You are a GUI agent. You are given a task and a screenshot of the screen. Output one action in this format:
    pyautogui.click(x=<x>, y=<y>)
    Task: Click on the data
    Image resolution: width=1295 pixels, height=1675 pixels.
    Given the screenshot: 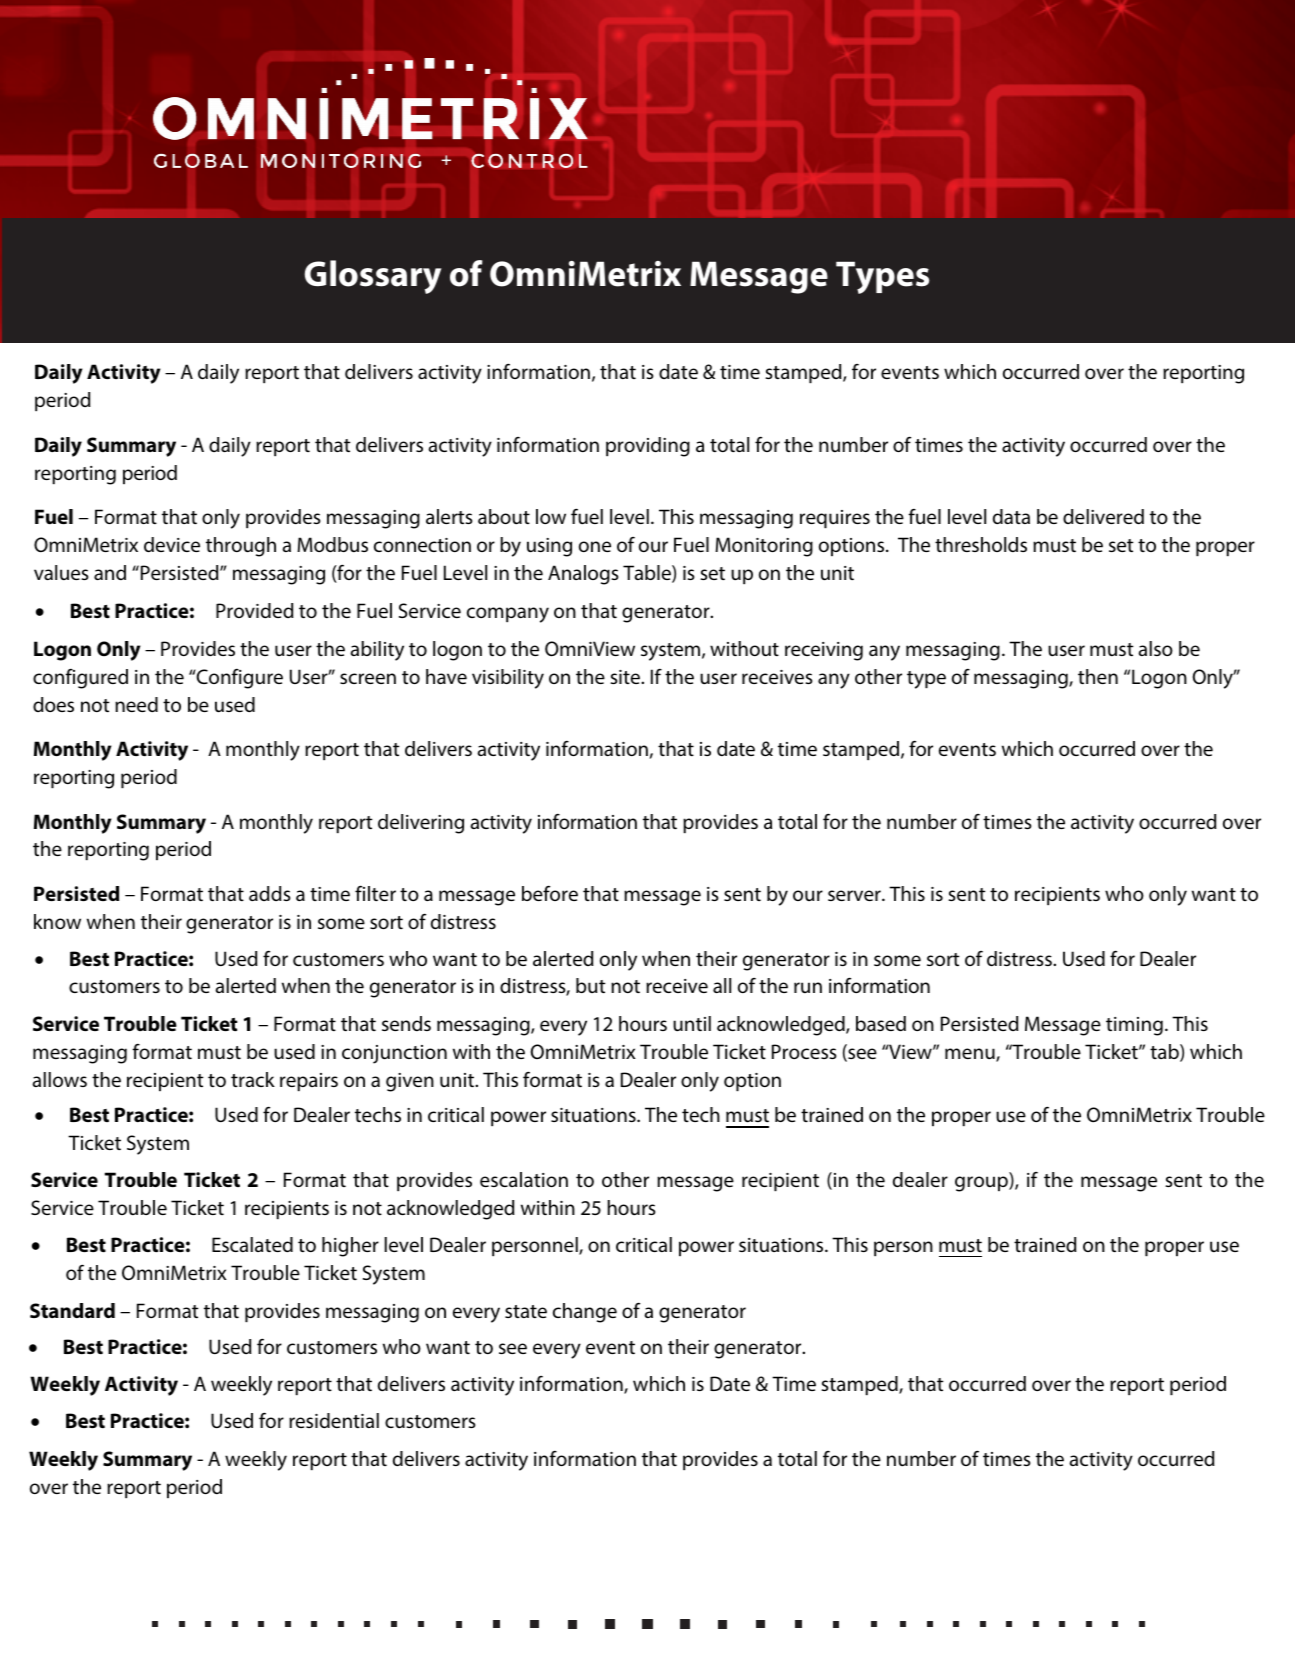 What is the action you would take?
    pyautogui.click(x=1011, y=516)
